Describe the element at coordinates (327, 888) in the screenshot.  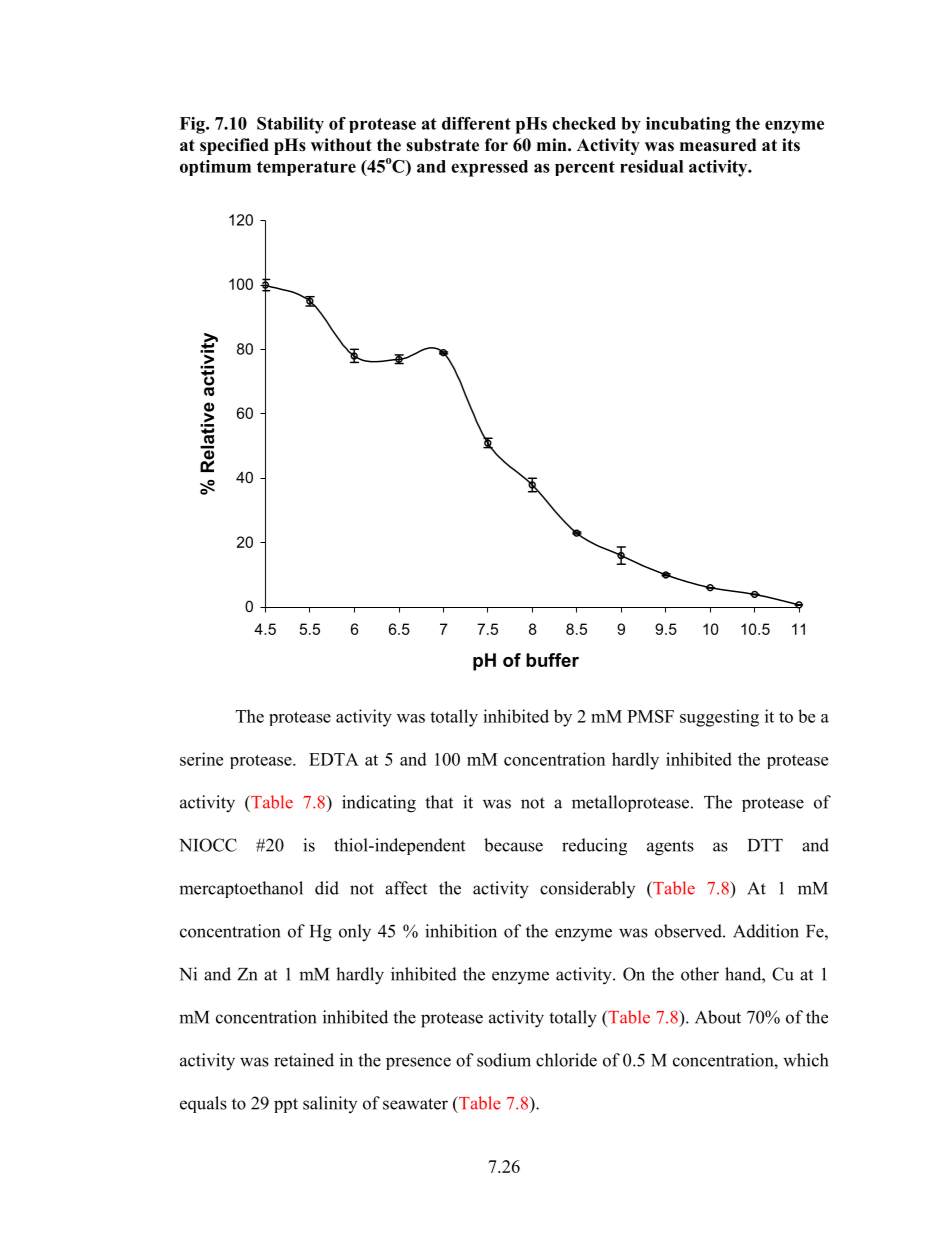
I see `did` at that location.
